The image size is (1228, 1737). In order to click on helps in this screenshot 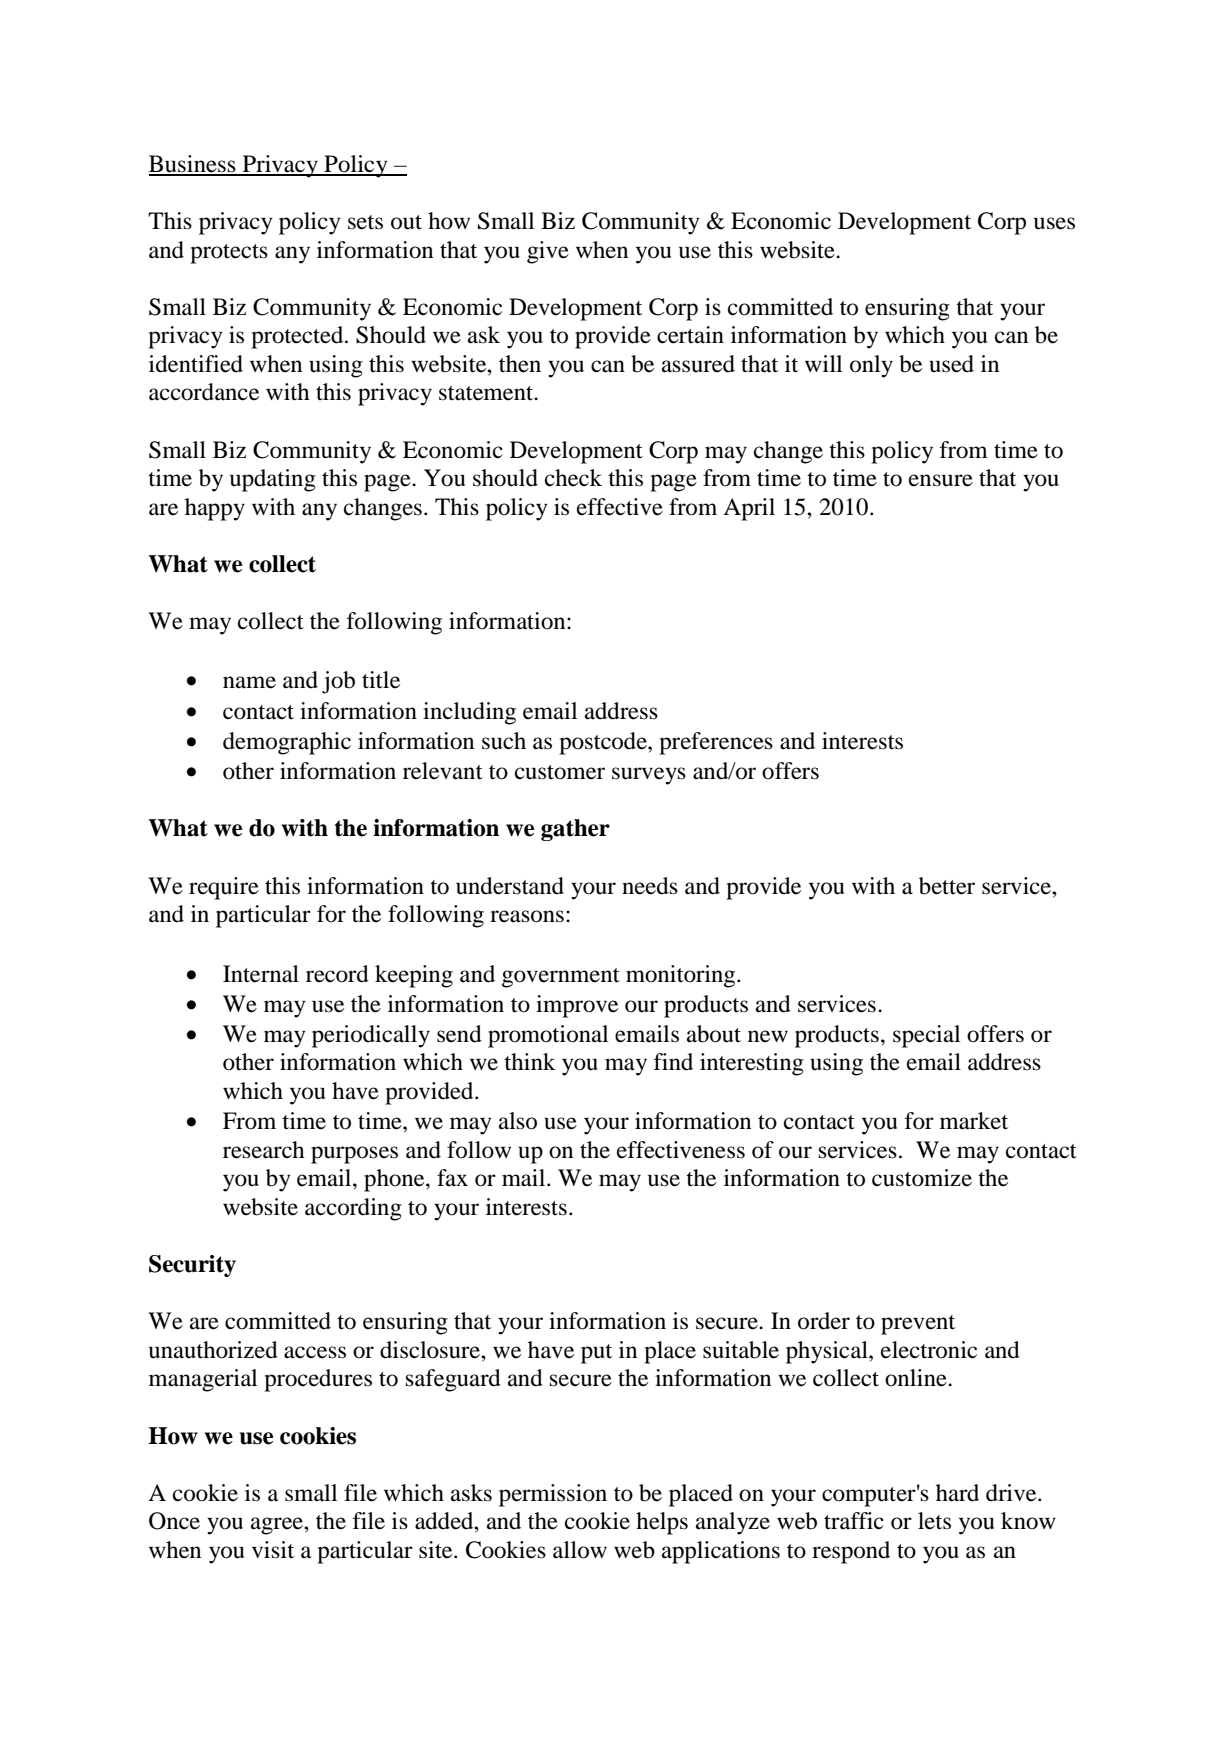, I will do `click(662, 1523)`.
